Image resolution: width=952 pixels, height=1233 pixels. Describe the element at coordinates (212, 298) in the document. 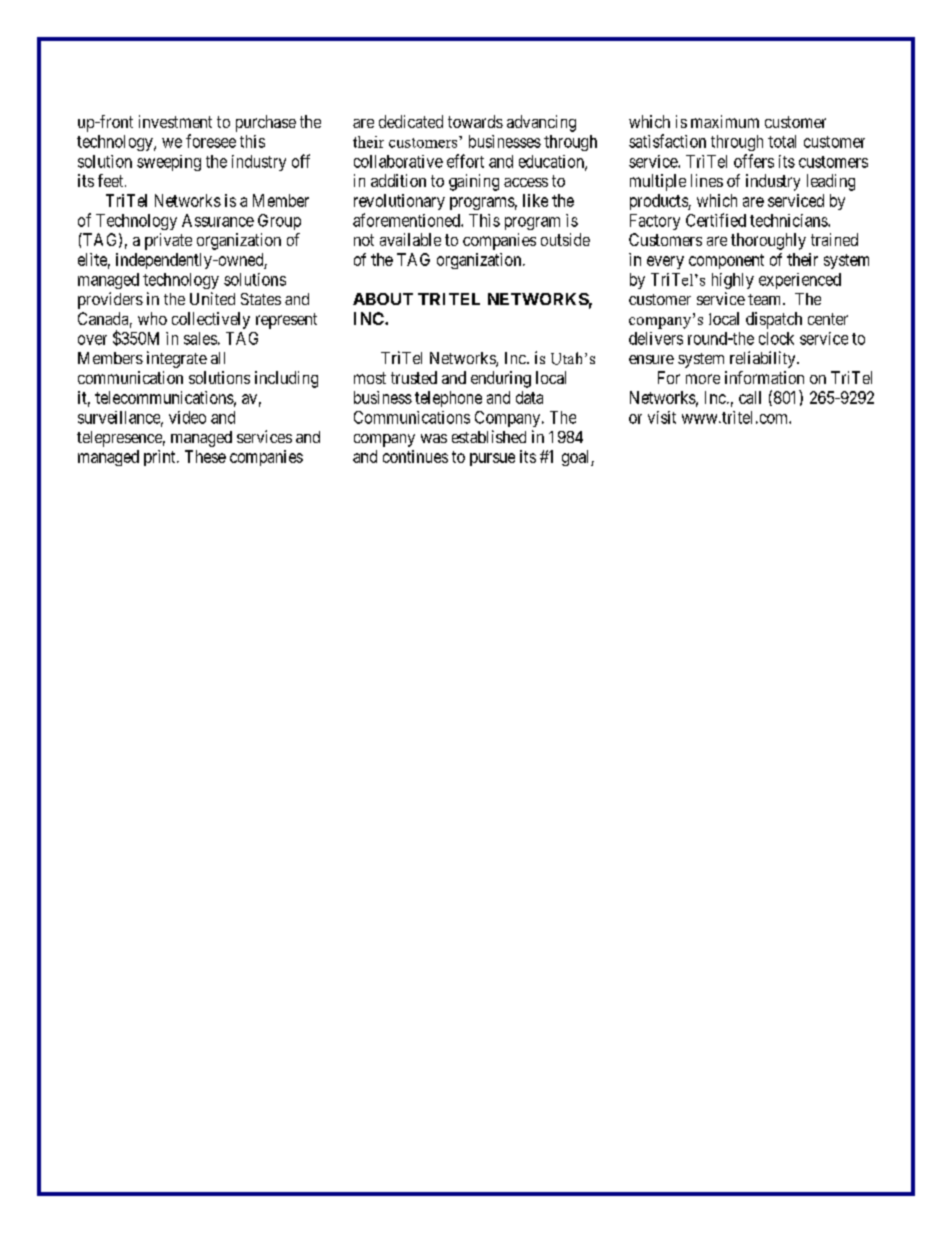

I see `United` at that location.
